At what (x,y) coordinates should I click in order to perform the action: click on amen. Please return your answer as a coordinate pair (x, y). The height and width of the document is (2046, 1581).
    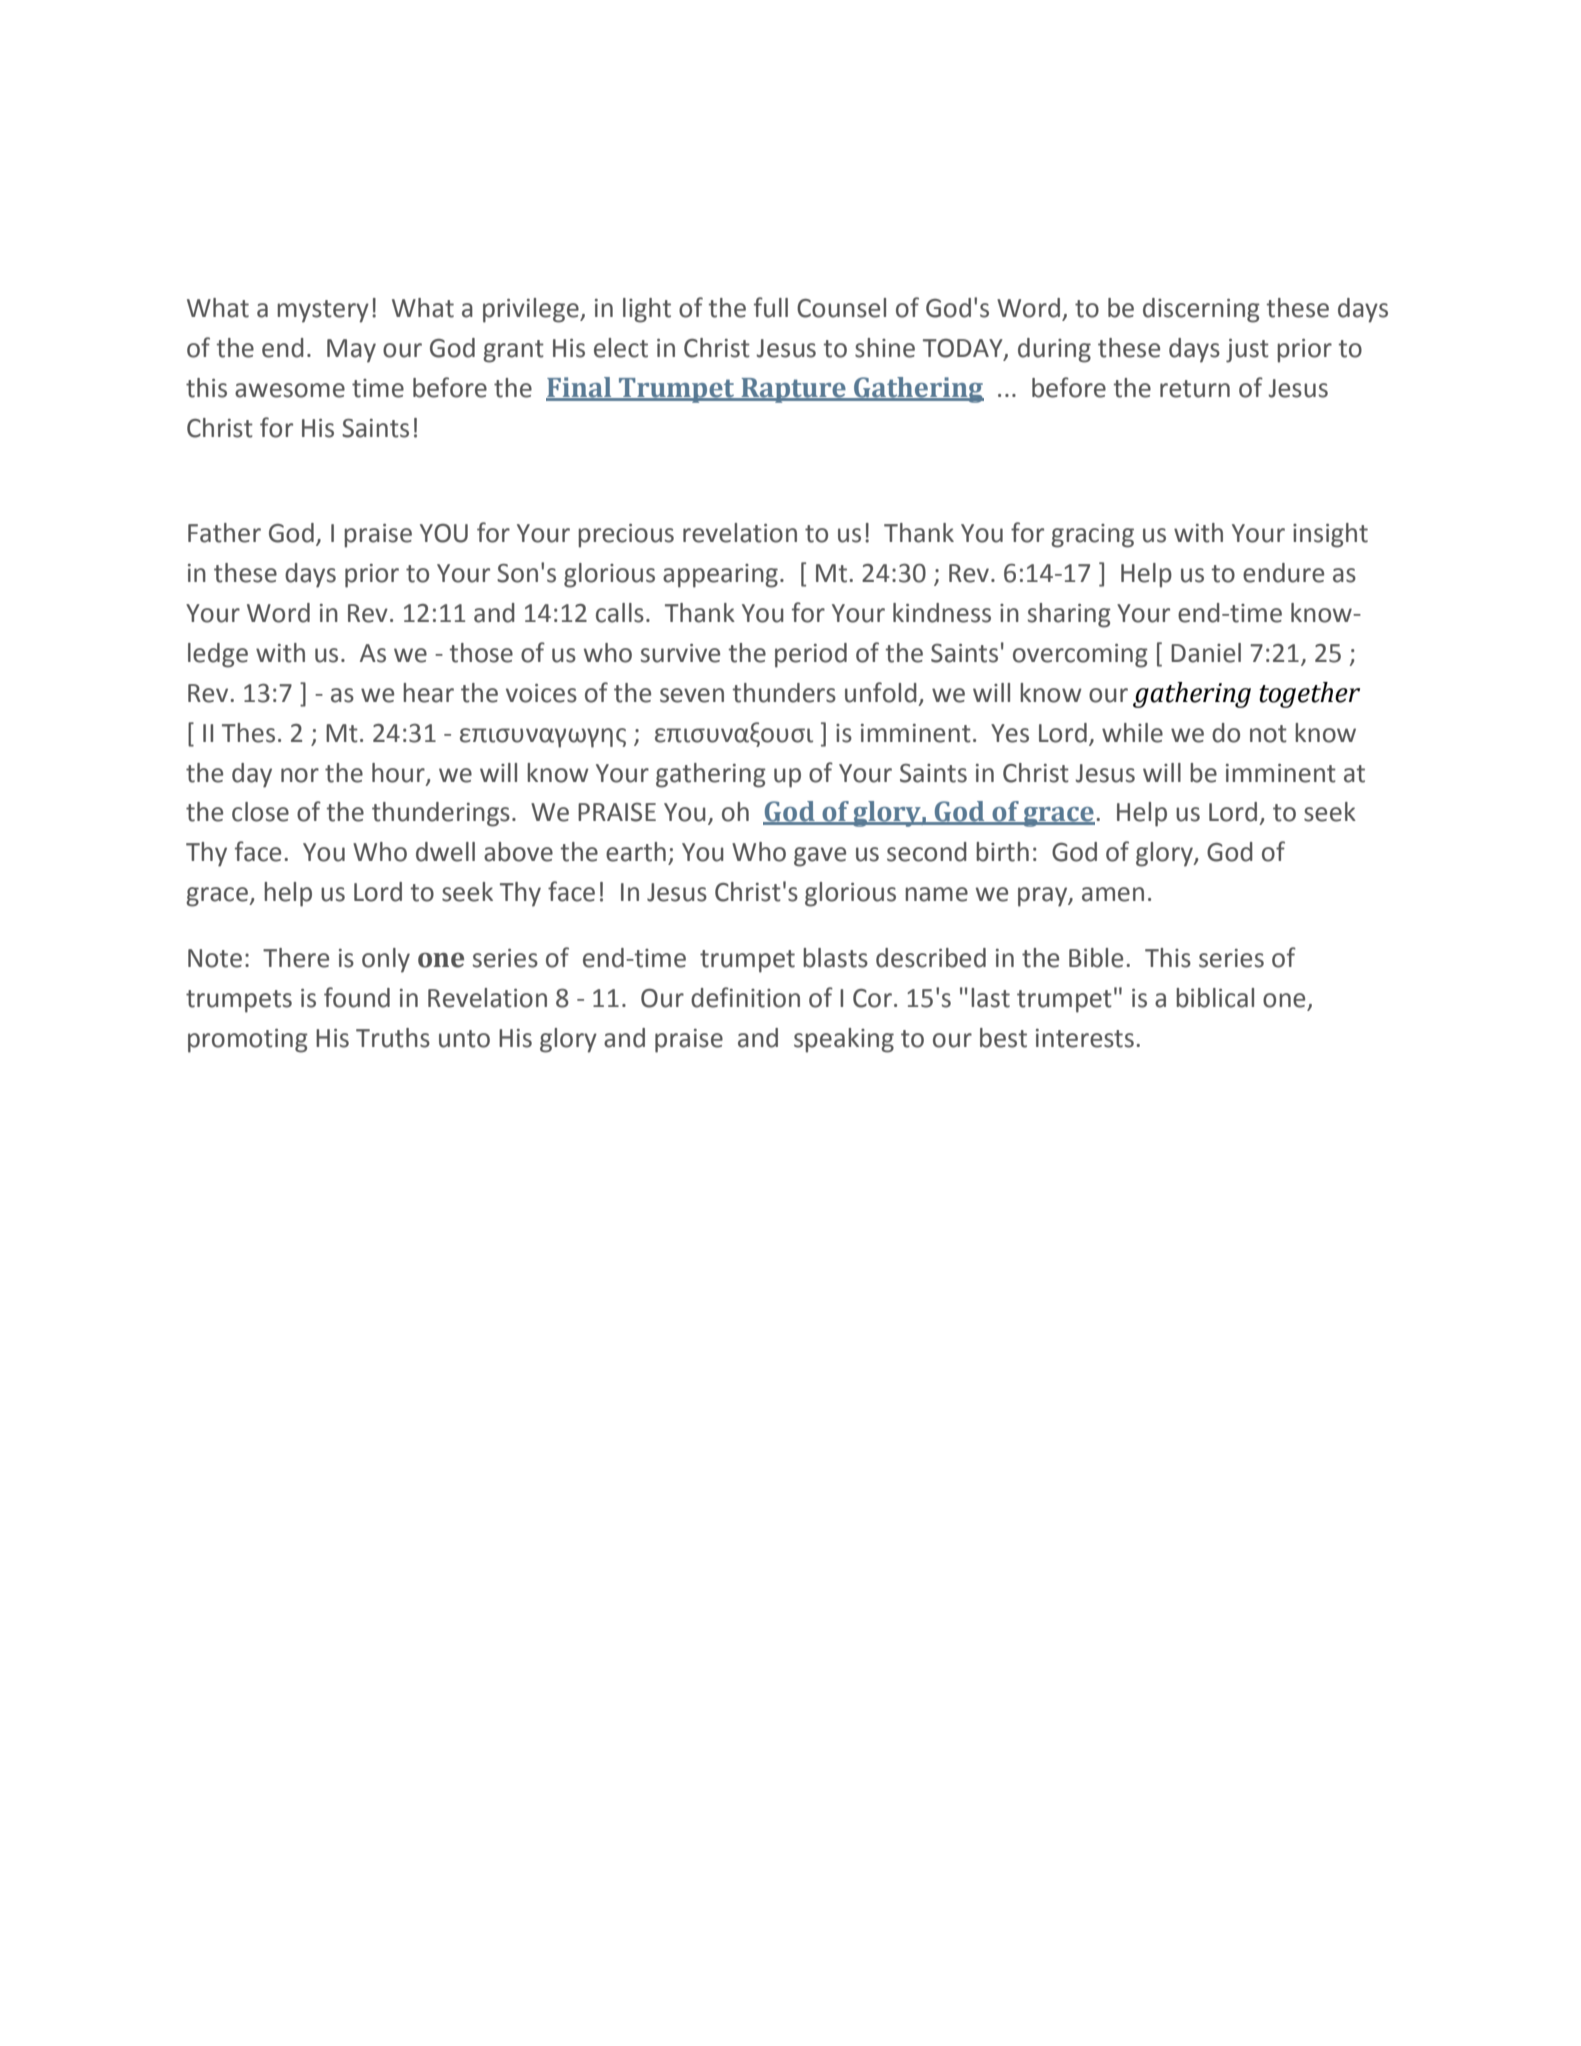
    Looking at the image, I should click on (1113, 894).
